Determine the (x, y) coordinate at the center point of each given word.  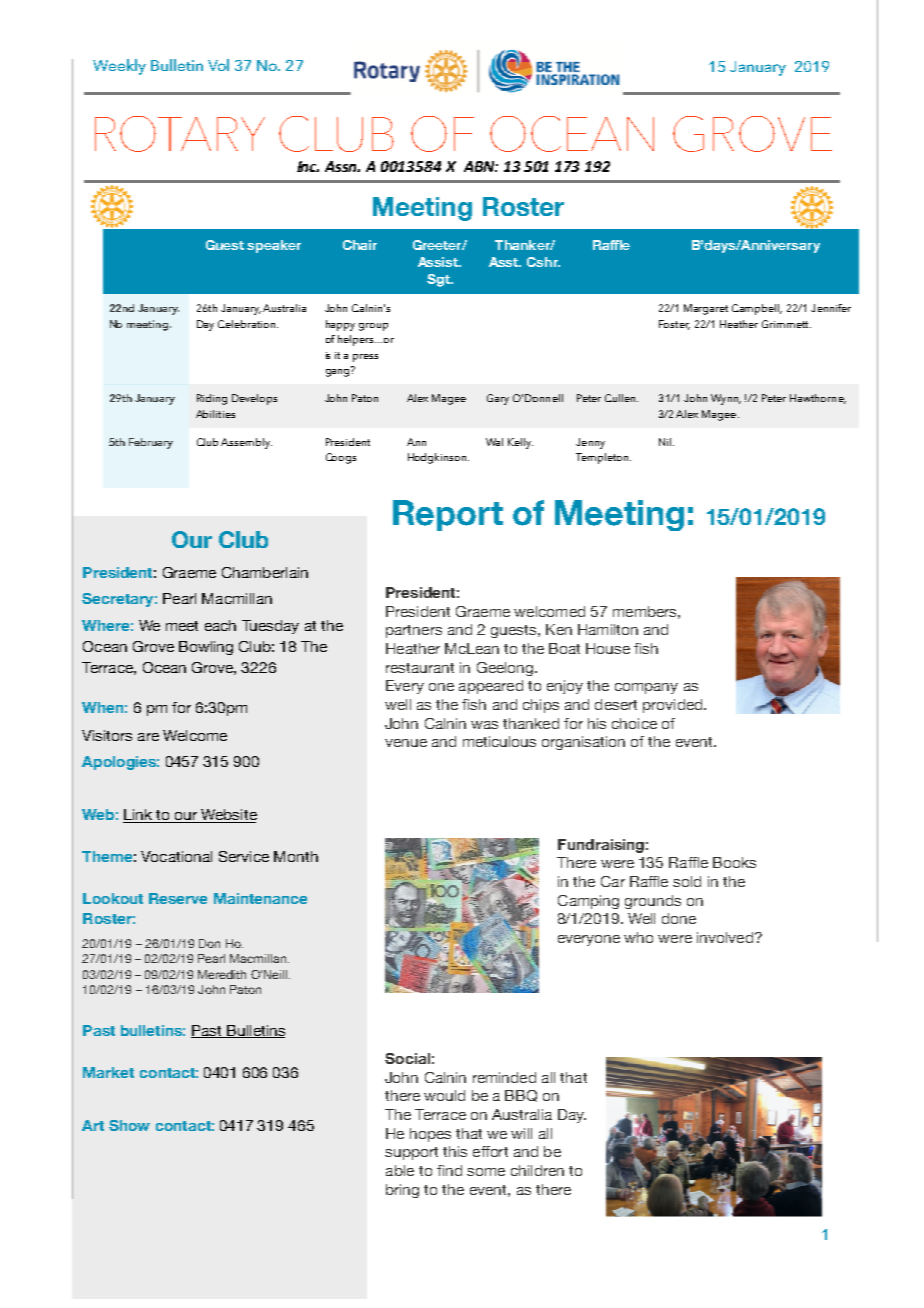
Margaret (706, 309)
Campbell (757, 309)
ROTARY (180, 134)
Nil (666, 442)
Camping (588, 902)
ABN (481, 166)
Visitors (107, 735)
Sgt (439, 280)
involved (725, 937)
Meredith (222, 974)
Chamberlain (265, 572)
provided (674, 706)
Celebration (248, 324)
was (484, 725)
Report (448, 515)
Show (129, 1125)
